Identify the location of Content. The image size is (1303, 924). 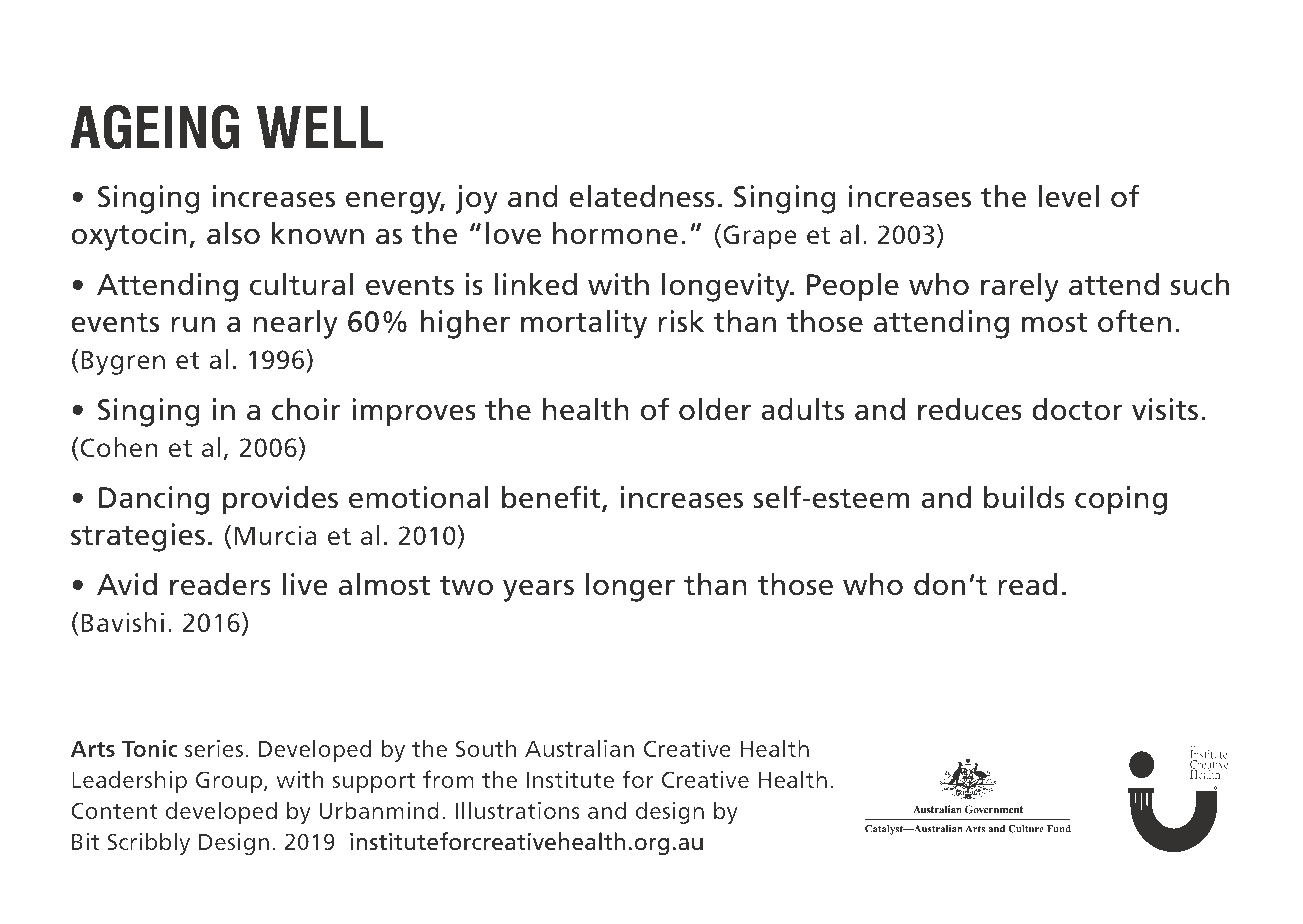
(114, 810).
